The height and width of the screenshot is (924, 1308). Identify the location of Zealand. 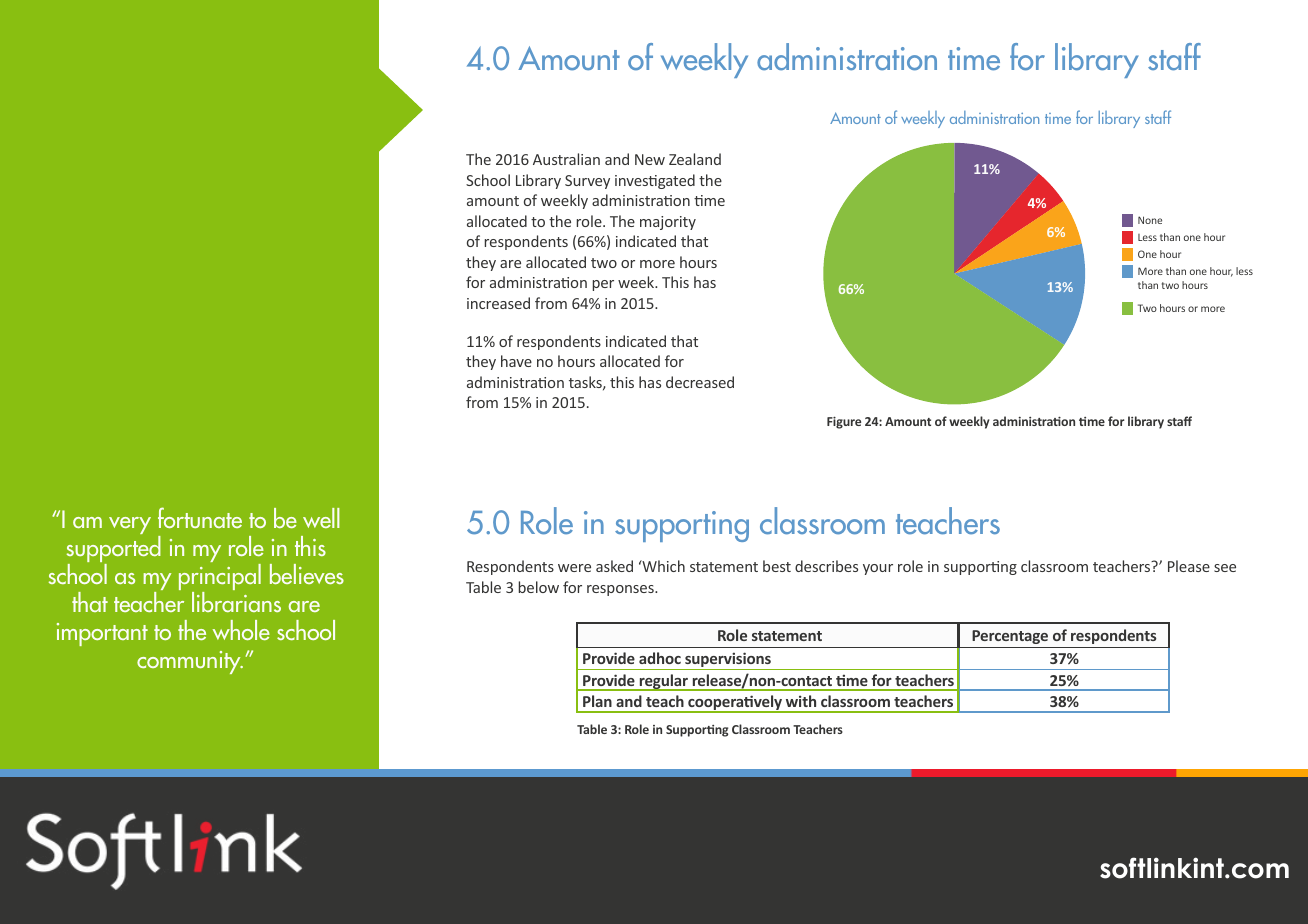
(695, 159).
